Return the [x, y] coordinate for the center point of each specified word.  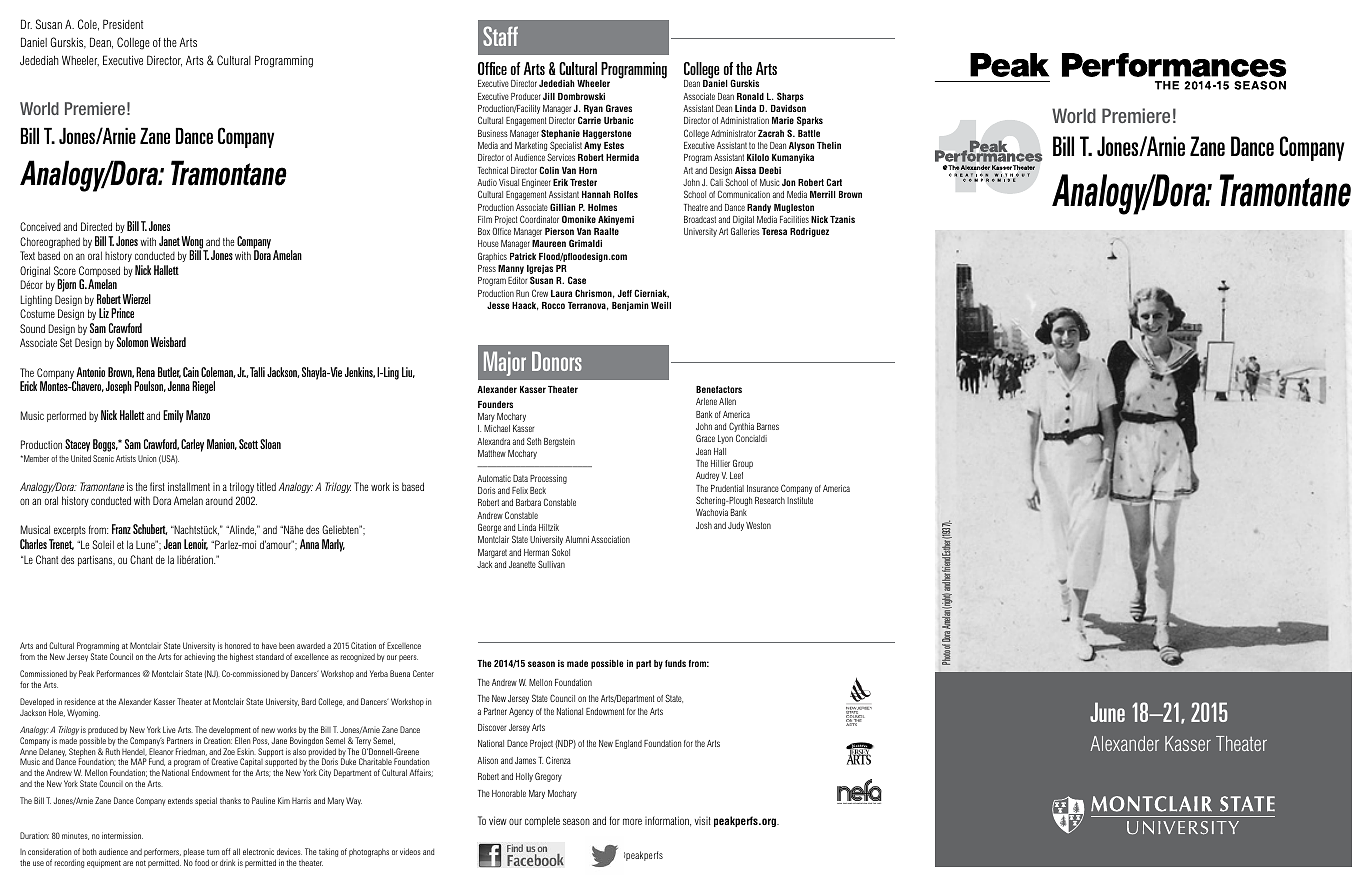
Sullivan [551, 564]
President [123, 24]
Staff [500, 36]
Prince [122, 313]
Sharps [790, 97]
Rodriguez [809, 232]
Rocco [553, 305]
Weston [758, 525]
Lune [146, 545]
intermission [122, 835]
